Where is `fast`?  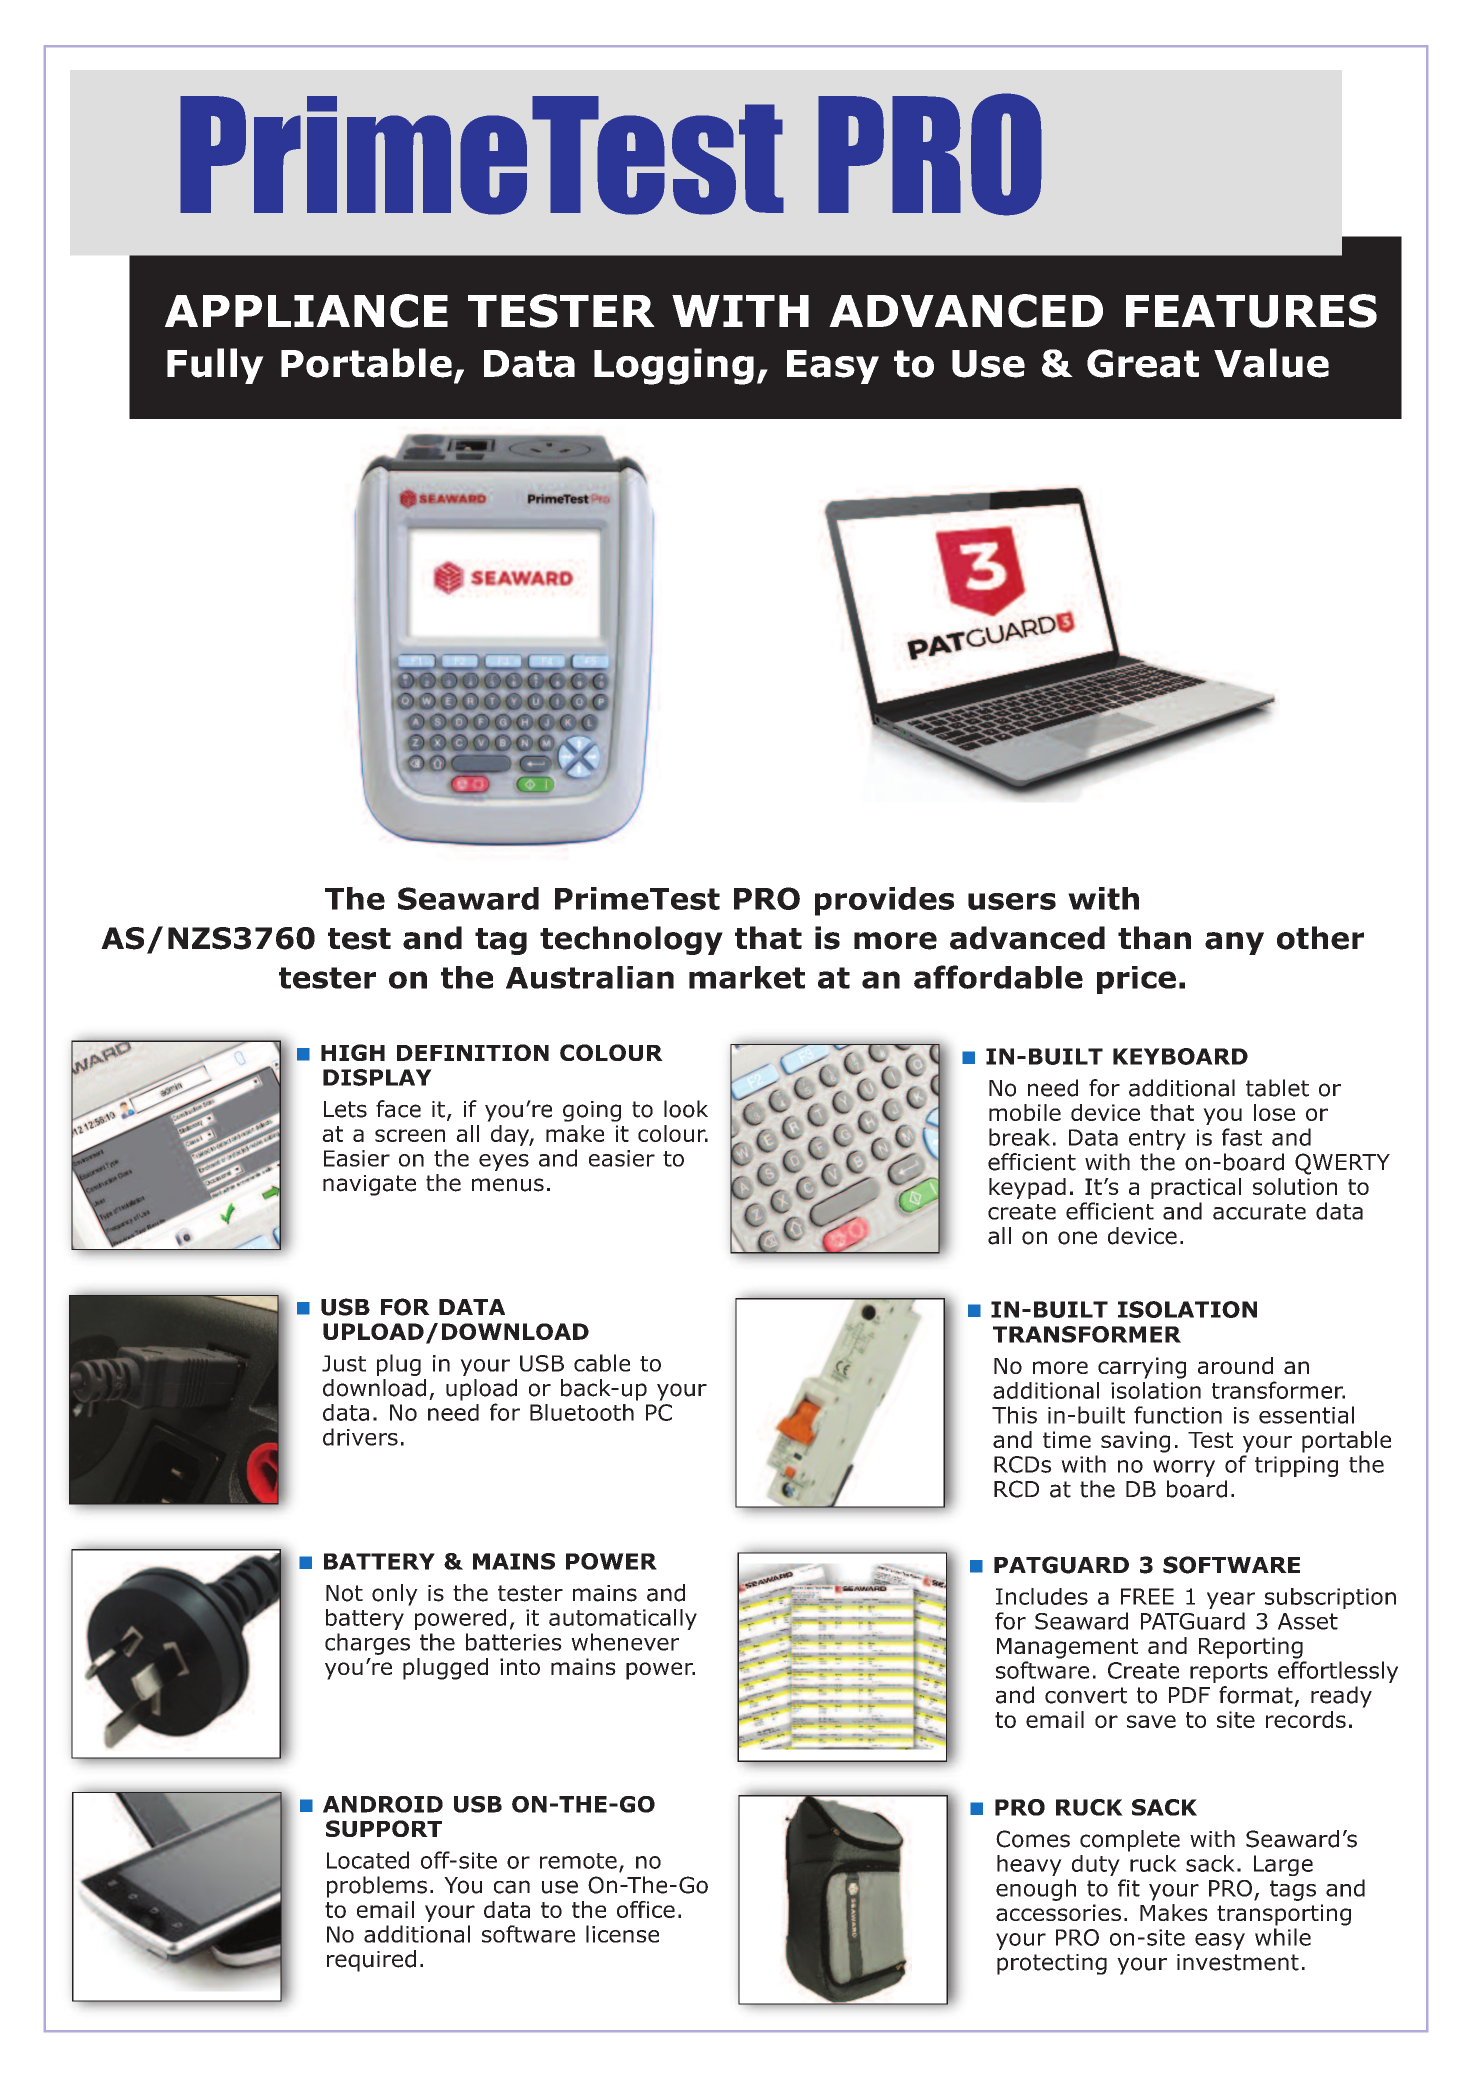 fast is located at coordinates (1242, 1137).
